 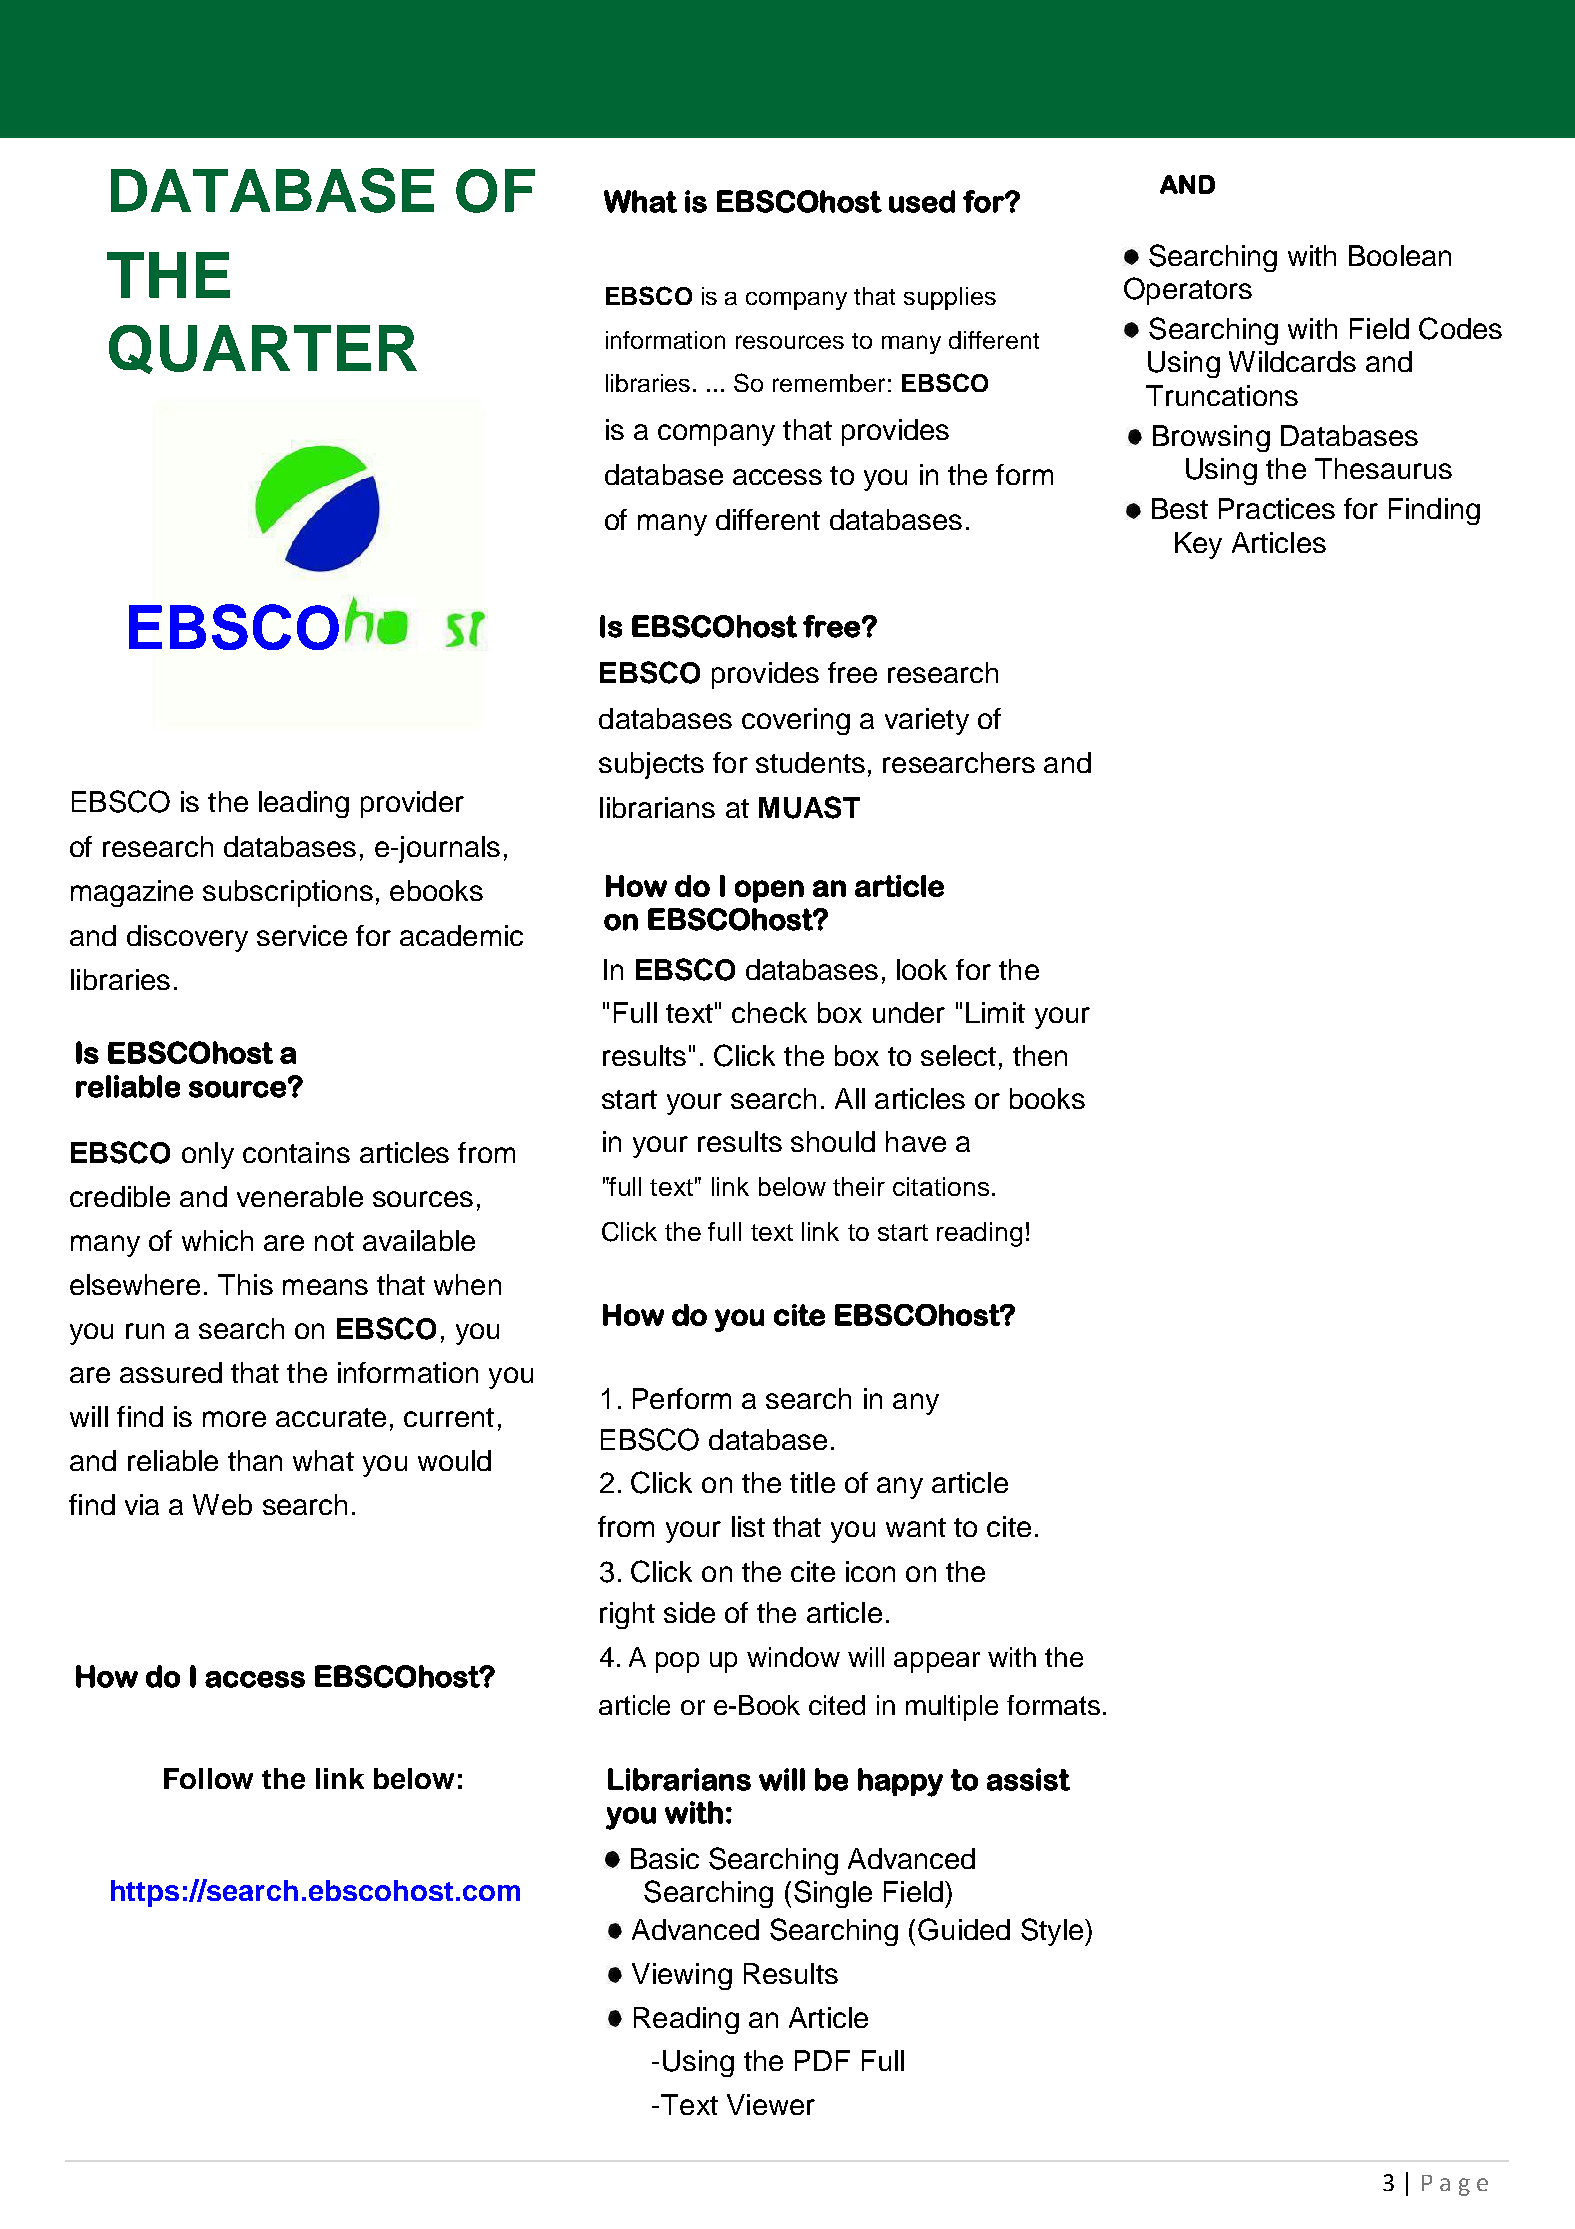 What do you see at coordinates (1400, 255) in the screenshot?
I see `Boolean` at bounding box center [1400, 255].
